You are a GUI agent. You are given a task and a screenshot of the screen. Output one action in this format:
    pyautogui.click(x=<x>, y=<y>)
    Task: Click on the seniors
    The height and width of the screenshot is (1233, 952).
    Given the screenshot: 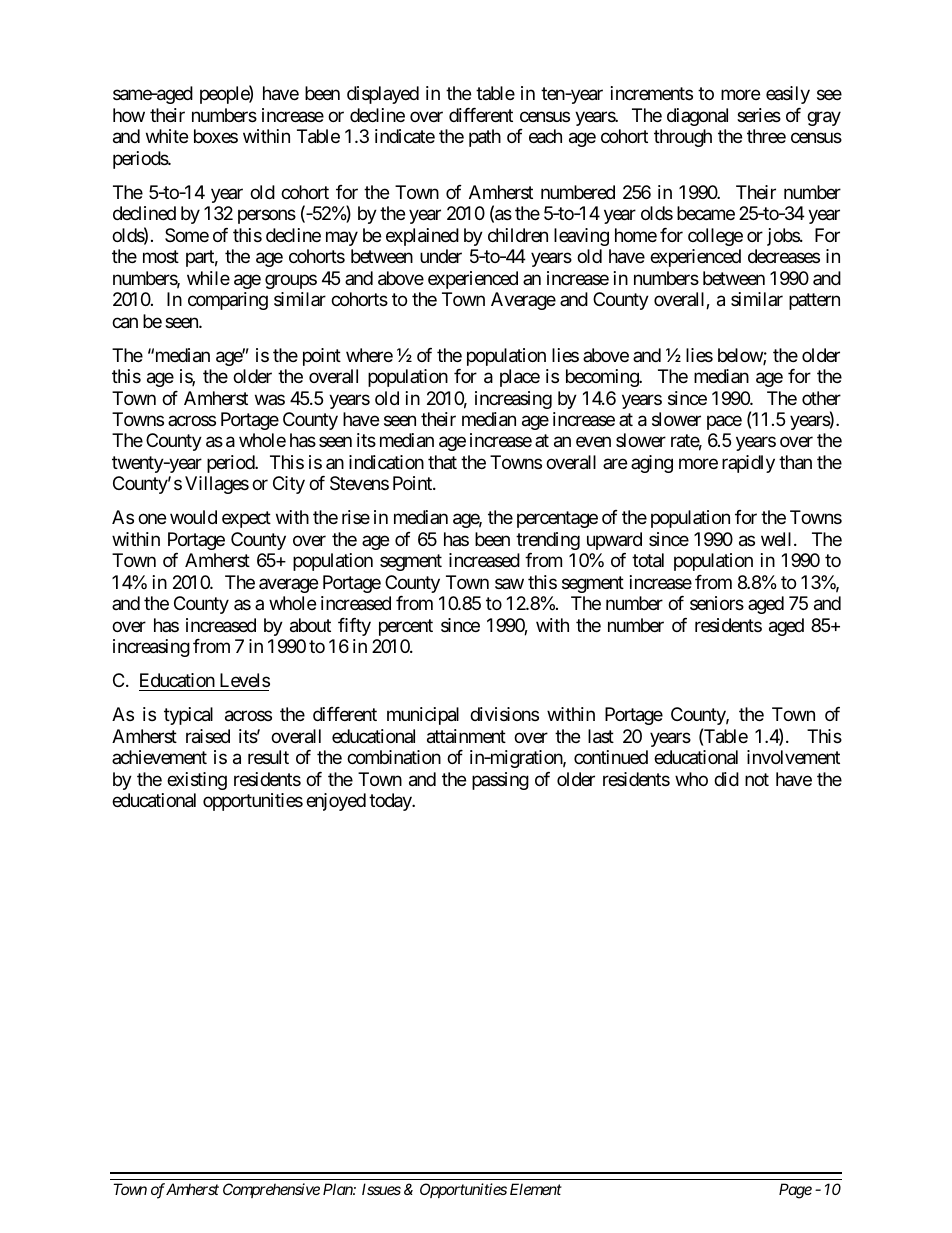 What is the action you would take?
    pyautogui.click(x=717, y=603)
